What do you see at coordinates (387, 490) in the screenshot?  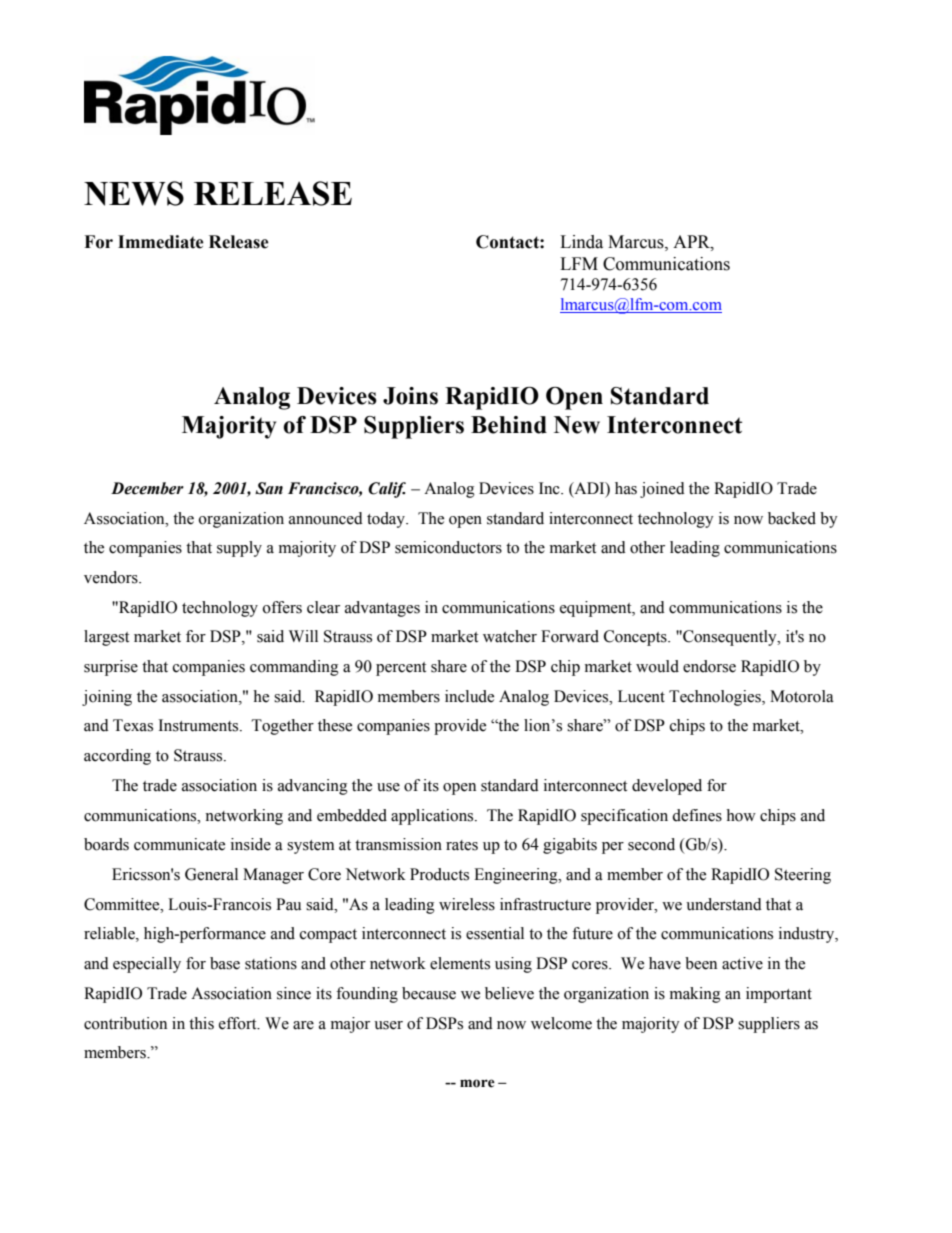 I see `Calif` at bounding box center [387, 490].
